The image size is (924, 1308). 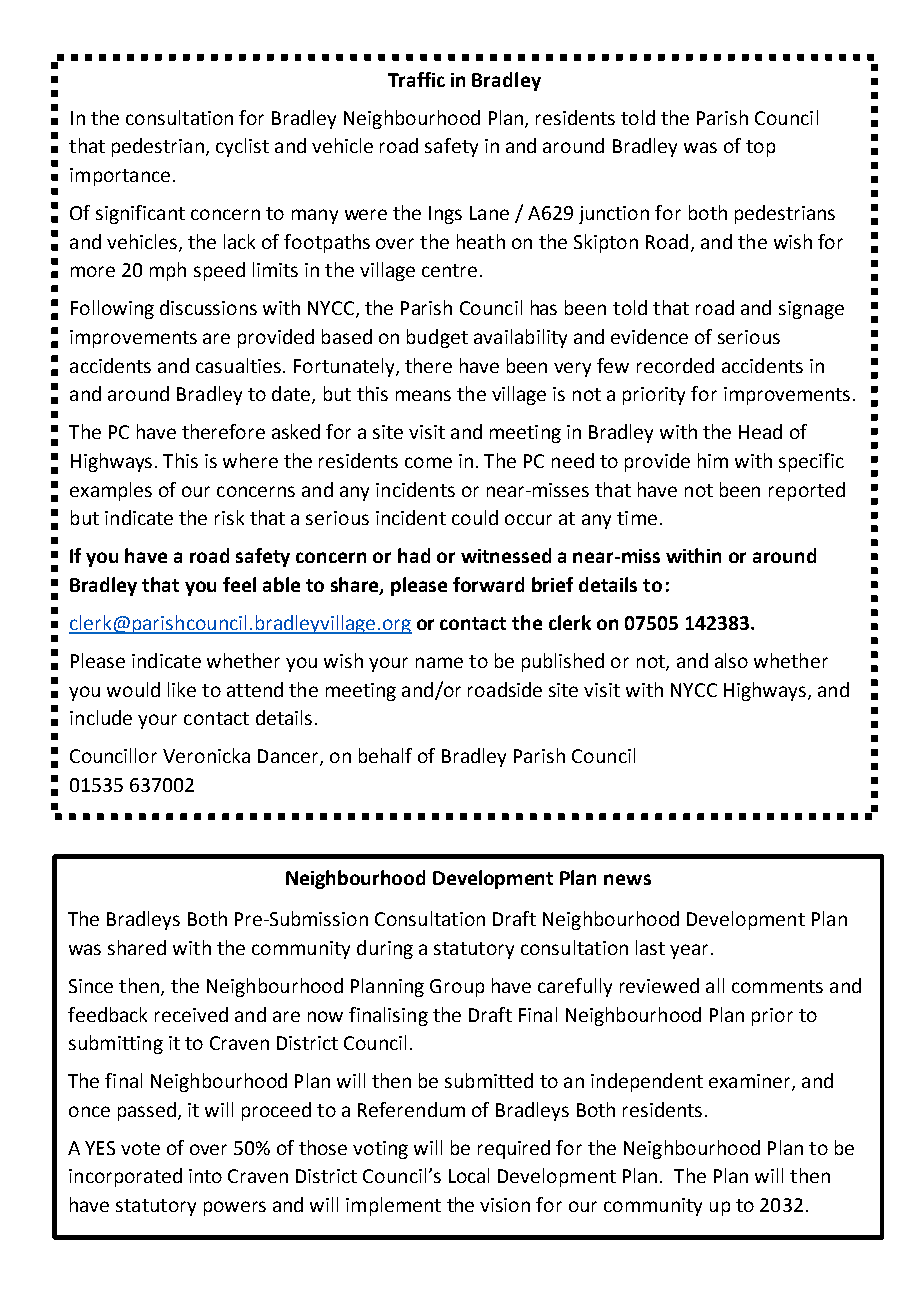 I want to click on Traffic, so click(x=416, y=79).
